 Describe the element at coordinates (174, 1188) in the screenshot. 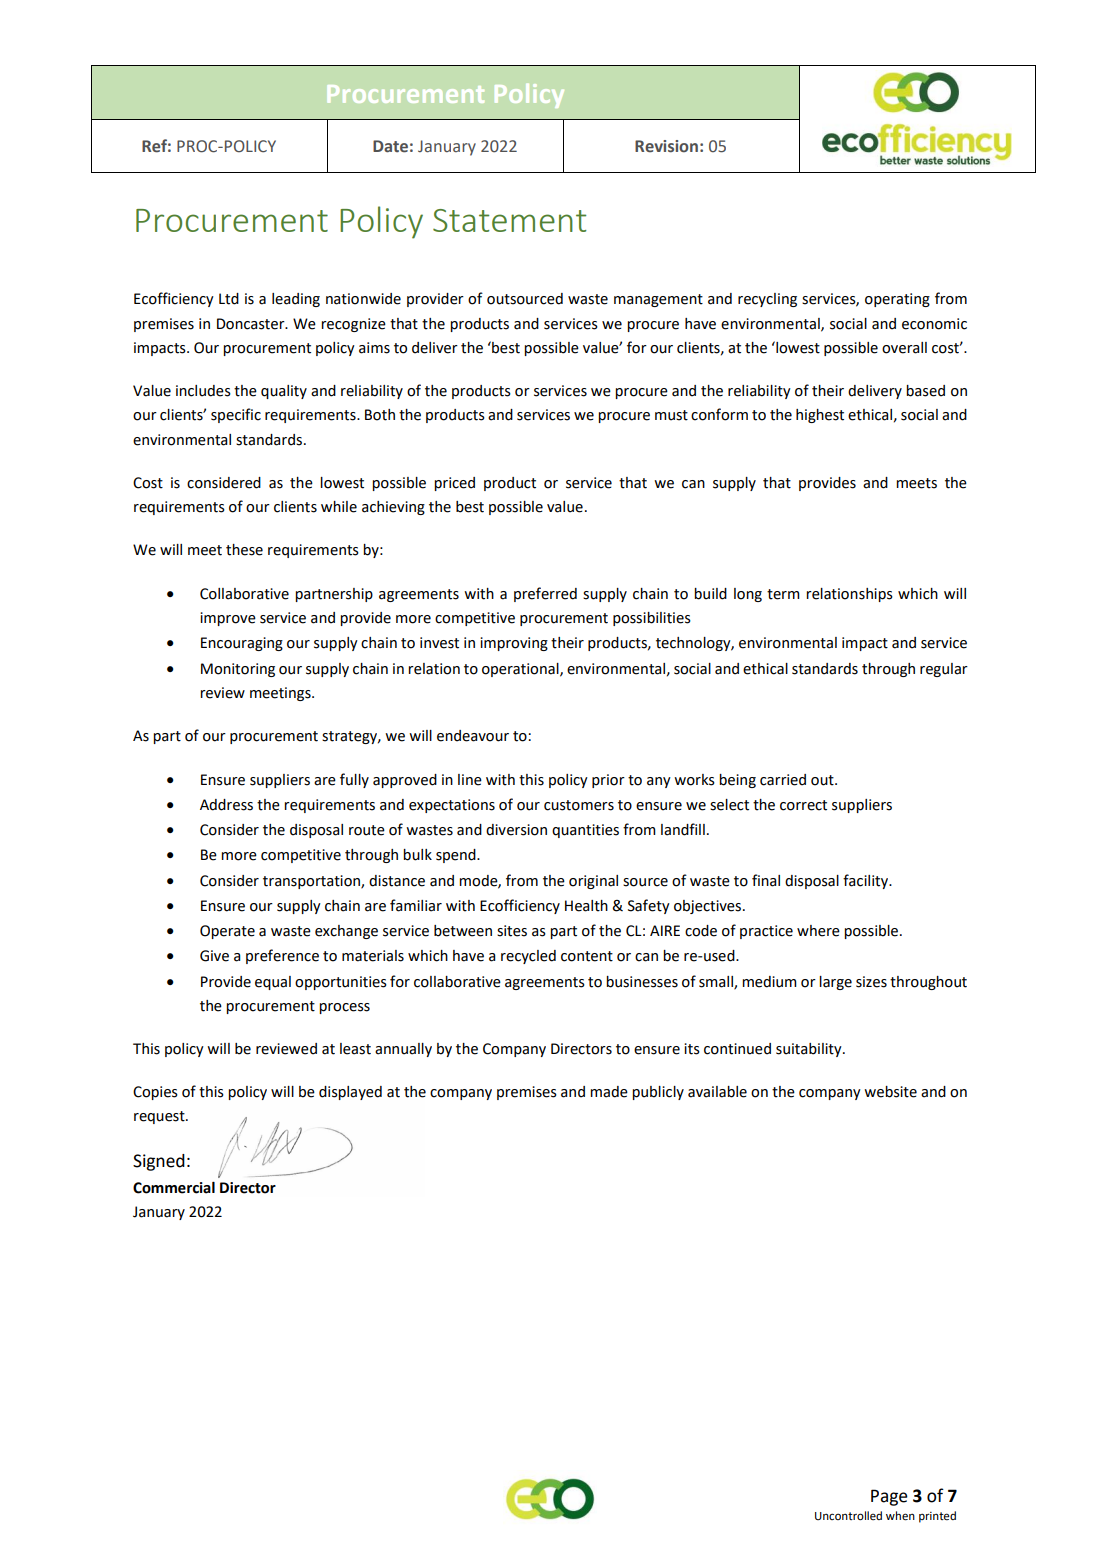

I see `Commercial` at that location.
